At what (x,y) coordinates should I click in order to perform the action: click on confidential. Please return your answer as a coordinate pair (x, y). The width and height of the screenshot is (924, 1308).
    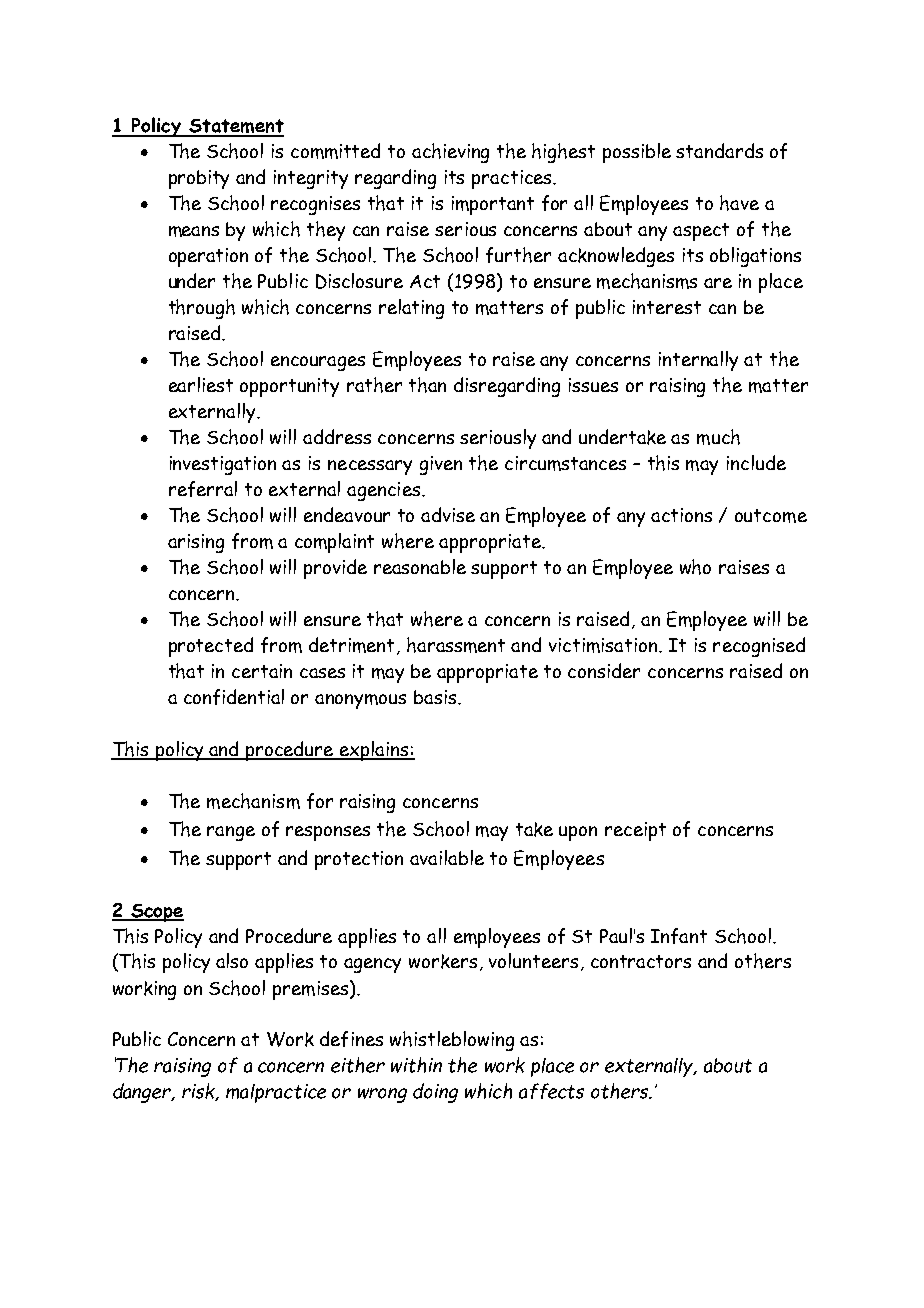
    Looking at the image, I should click on (234, 697).
